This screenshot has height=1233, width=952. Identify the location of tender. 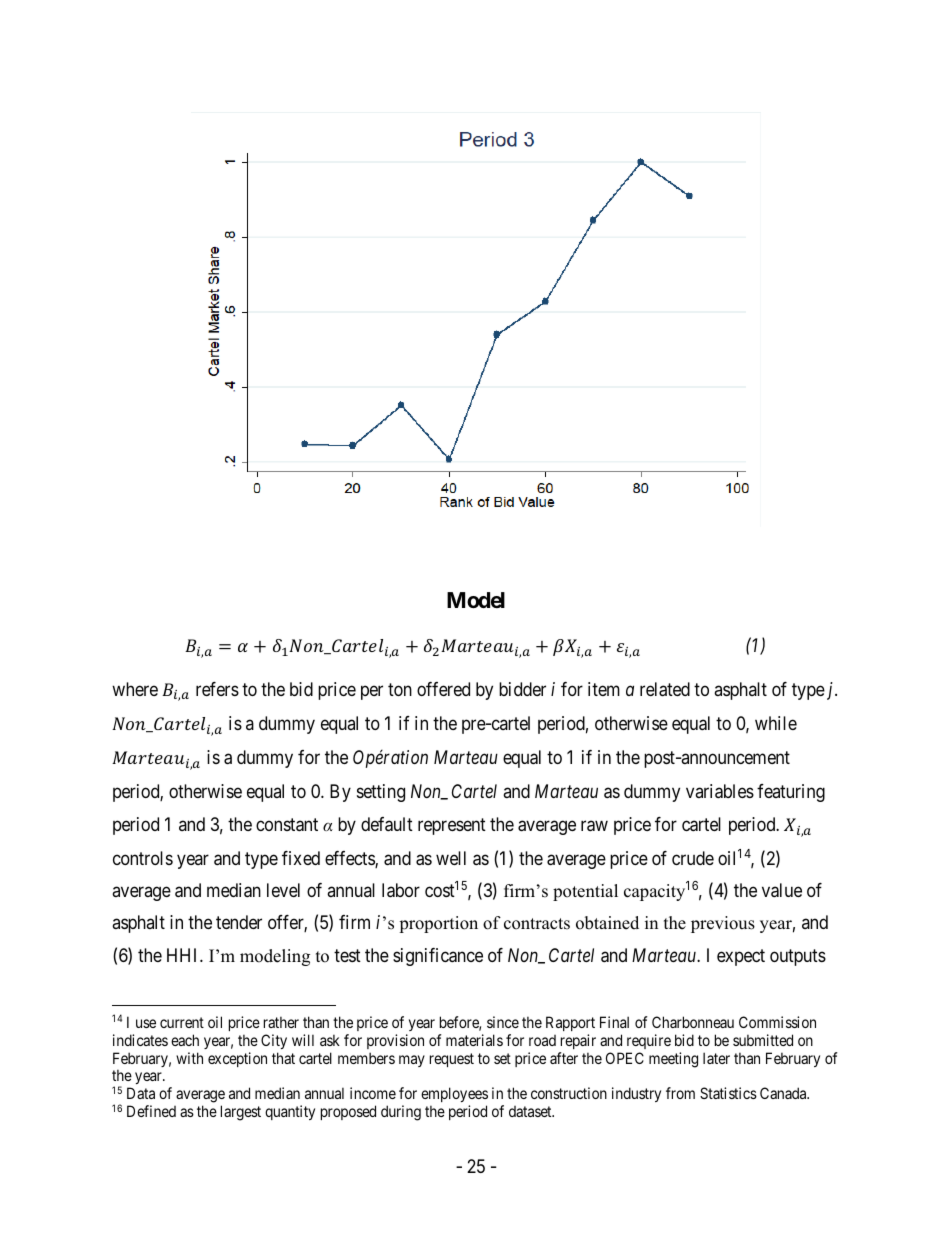
(239, 922).
